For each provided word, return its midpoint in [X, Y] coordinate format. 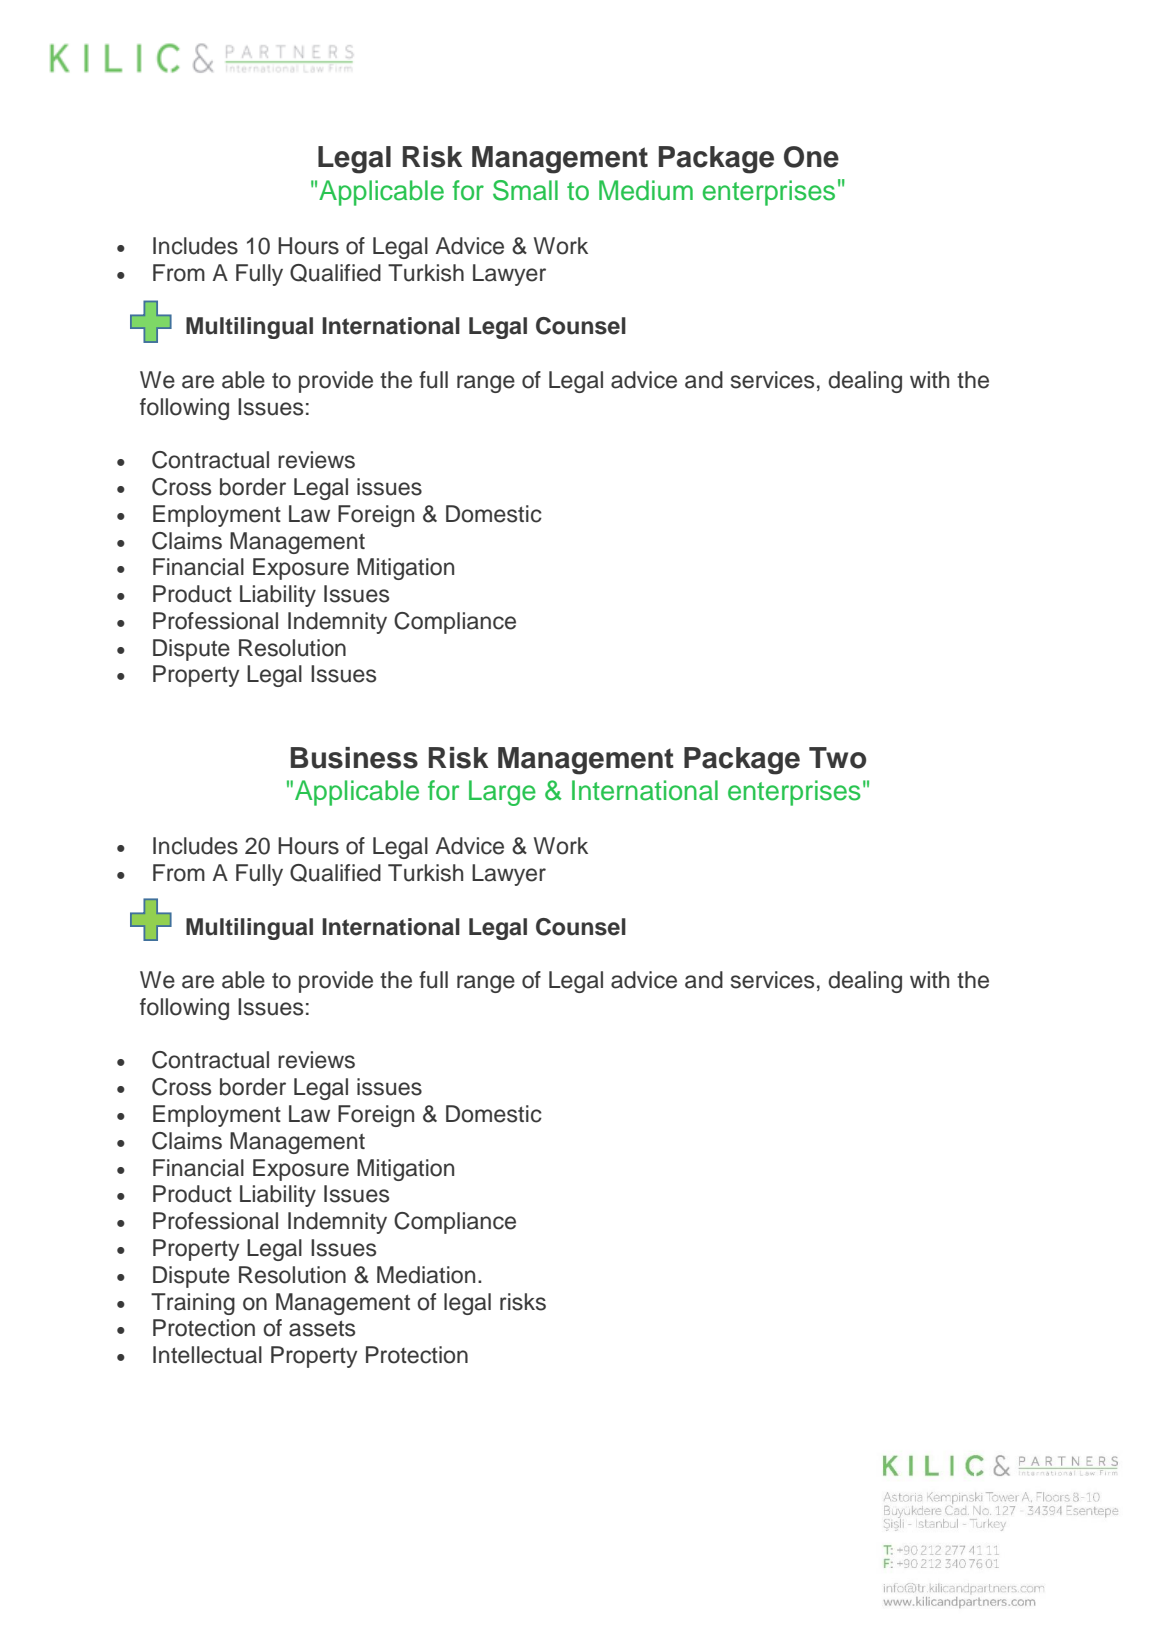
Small [525, 190]
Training [193, 1304]
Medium [646, 190]
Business [354, 758]
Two [837, 758]
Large [502, 793]
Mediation [426, 1275]
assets [322, 1329]
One [811, 157]
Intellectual [207, 1355]
